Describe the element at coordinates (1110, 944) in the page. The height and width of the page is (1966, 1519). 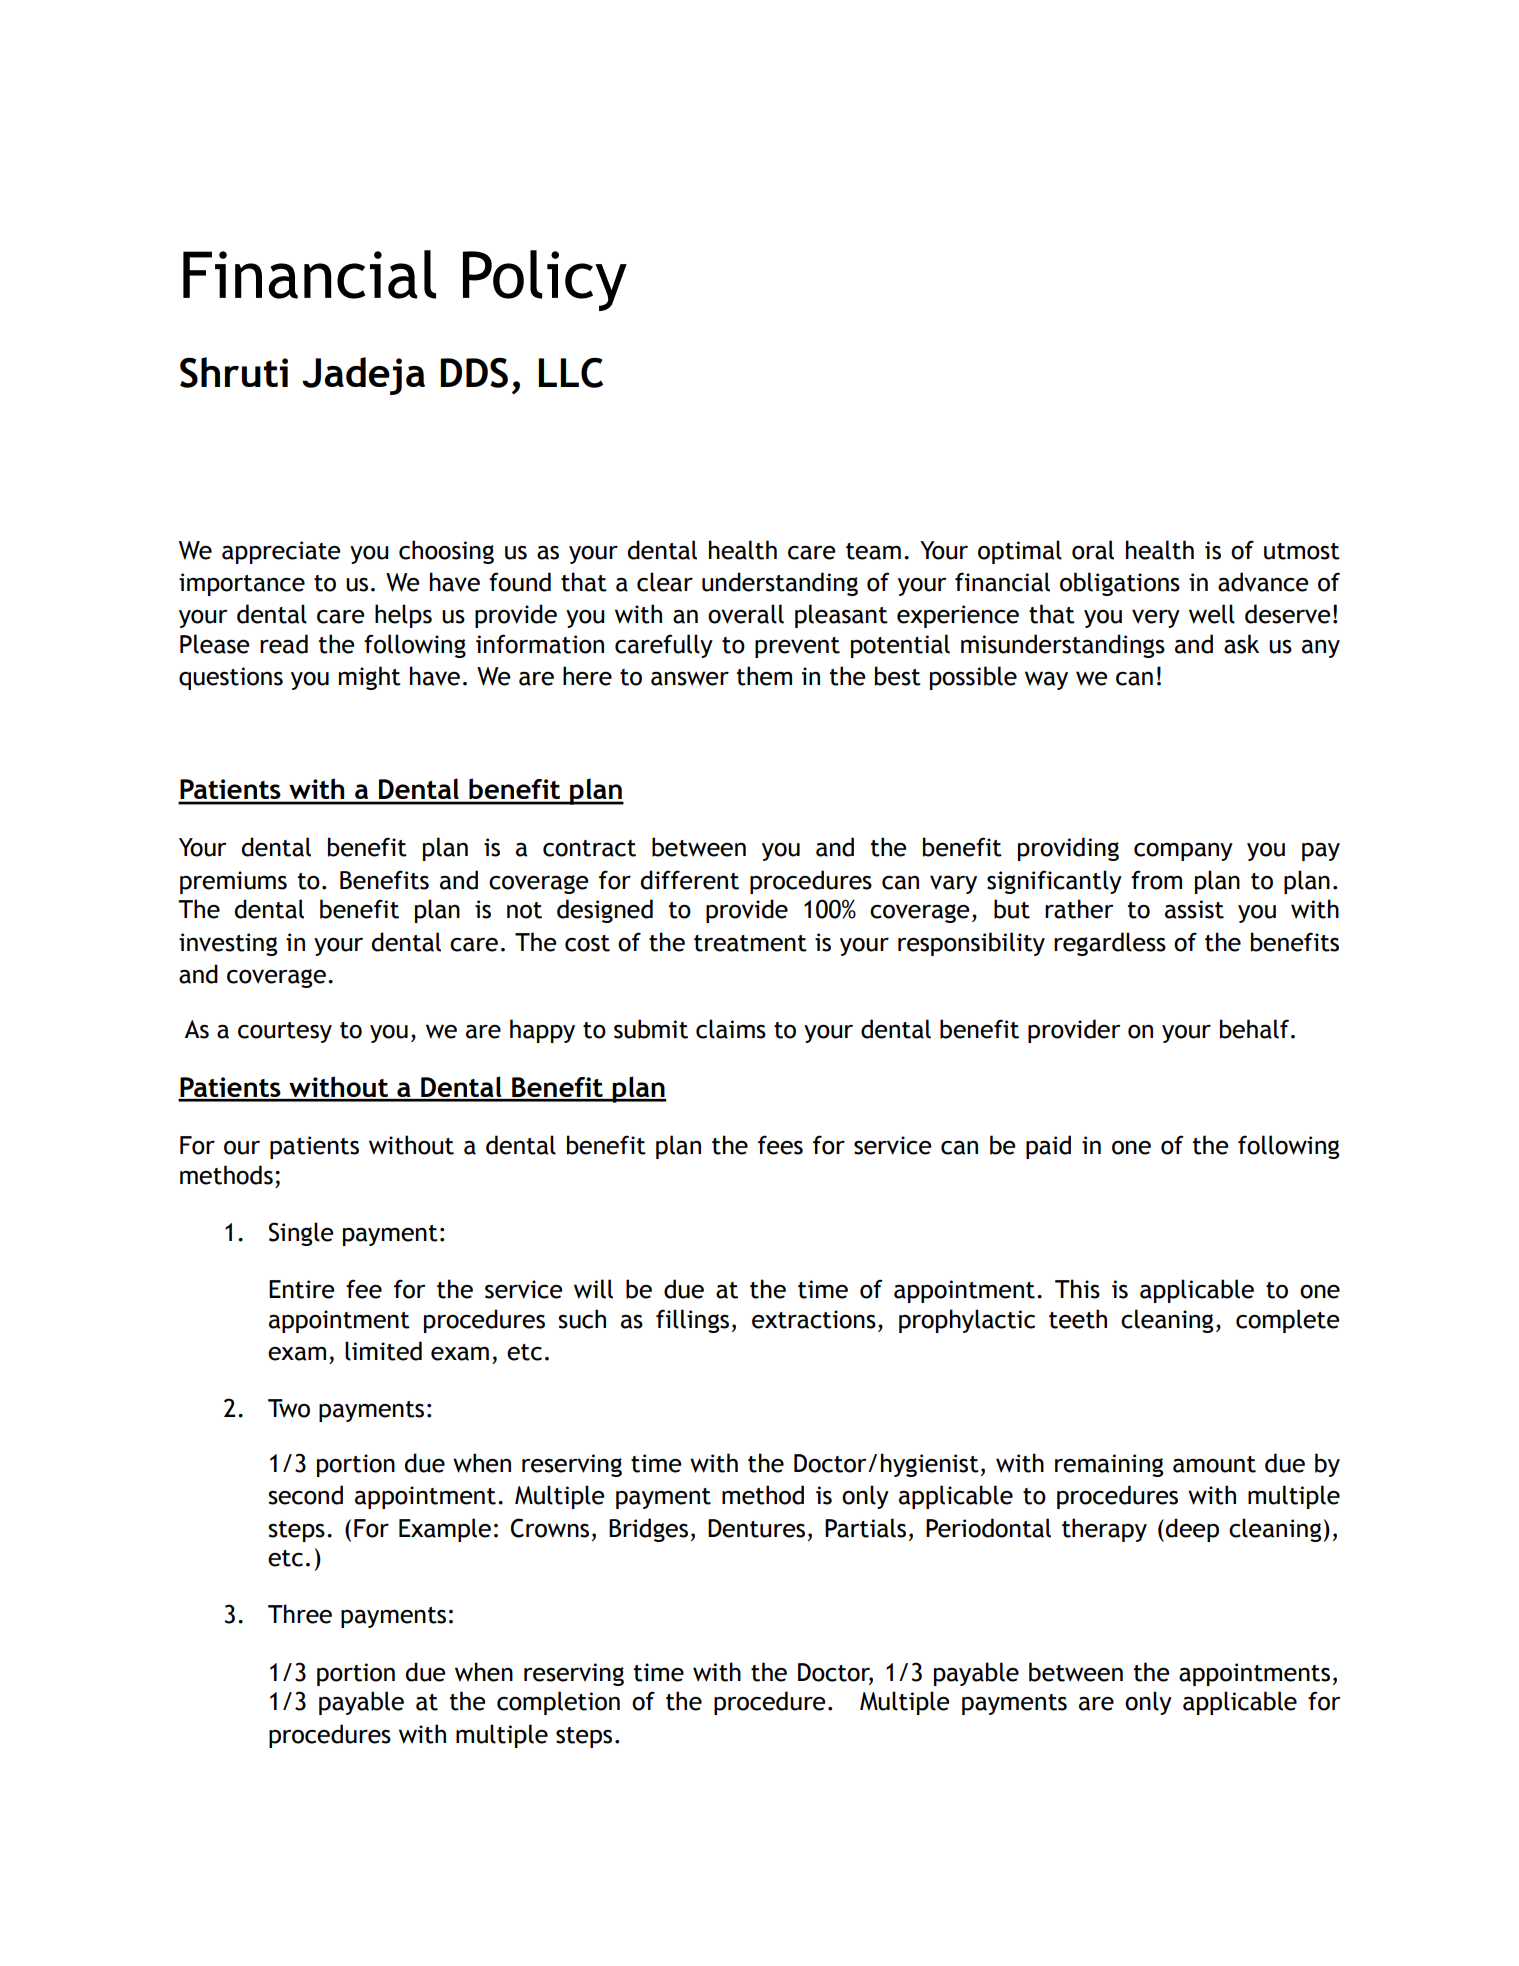
I see `regardless` at that location.
